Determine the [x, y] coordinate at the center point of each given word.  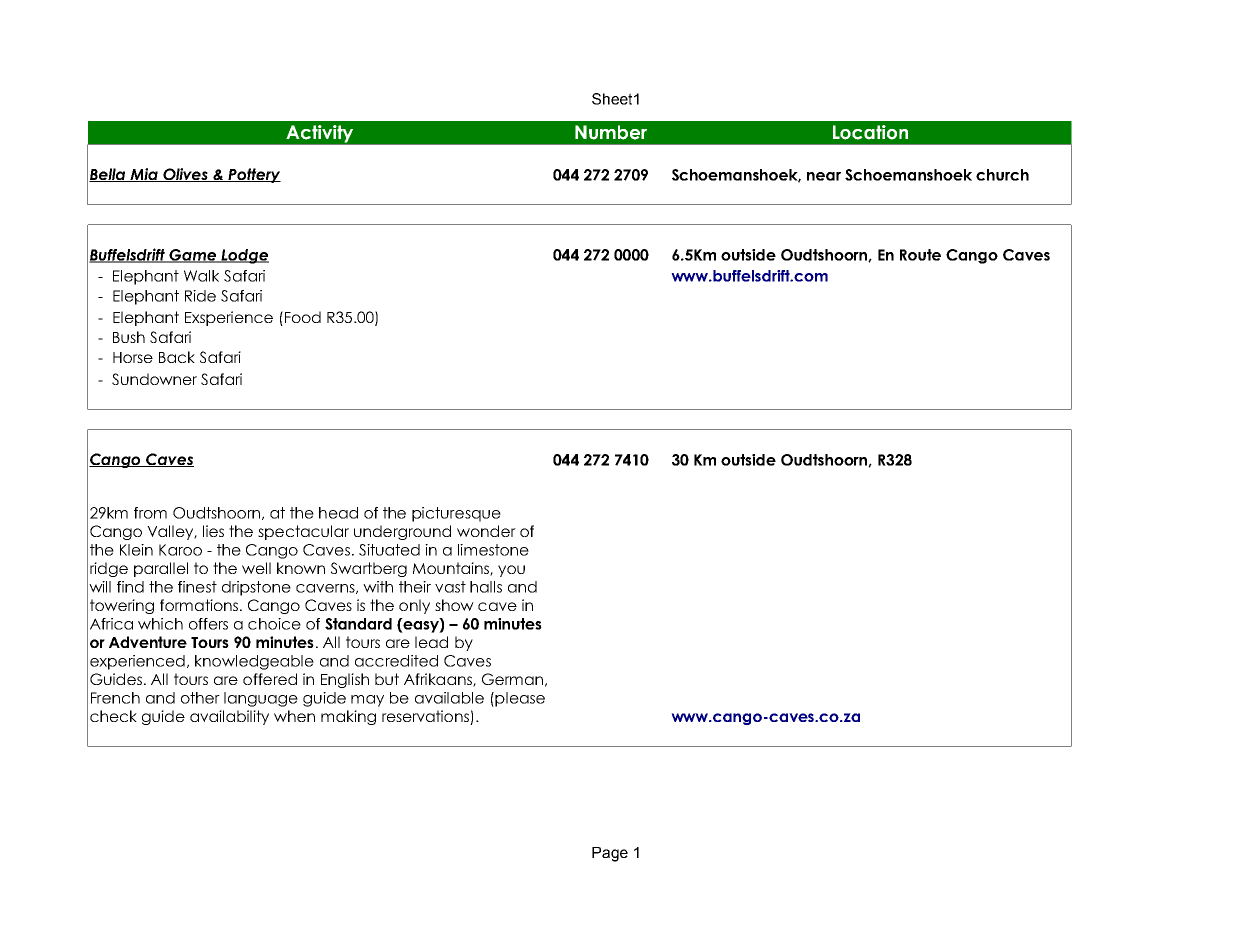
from [150, 513]
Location [870, 132]
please [519, 699]
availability [229, 717]
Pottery [253, 175]
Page [610, 854]
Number [611, 132]
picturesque [456, 514]
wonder [486, 531]
